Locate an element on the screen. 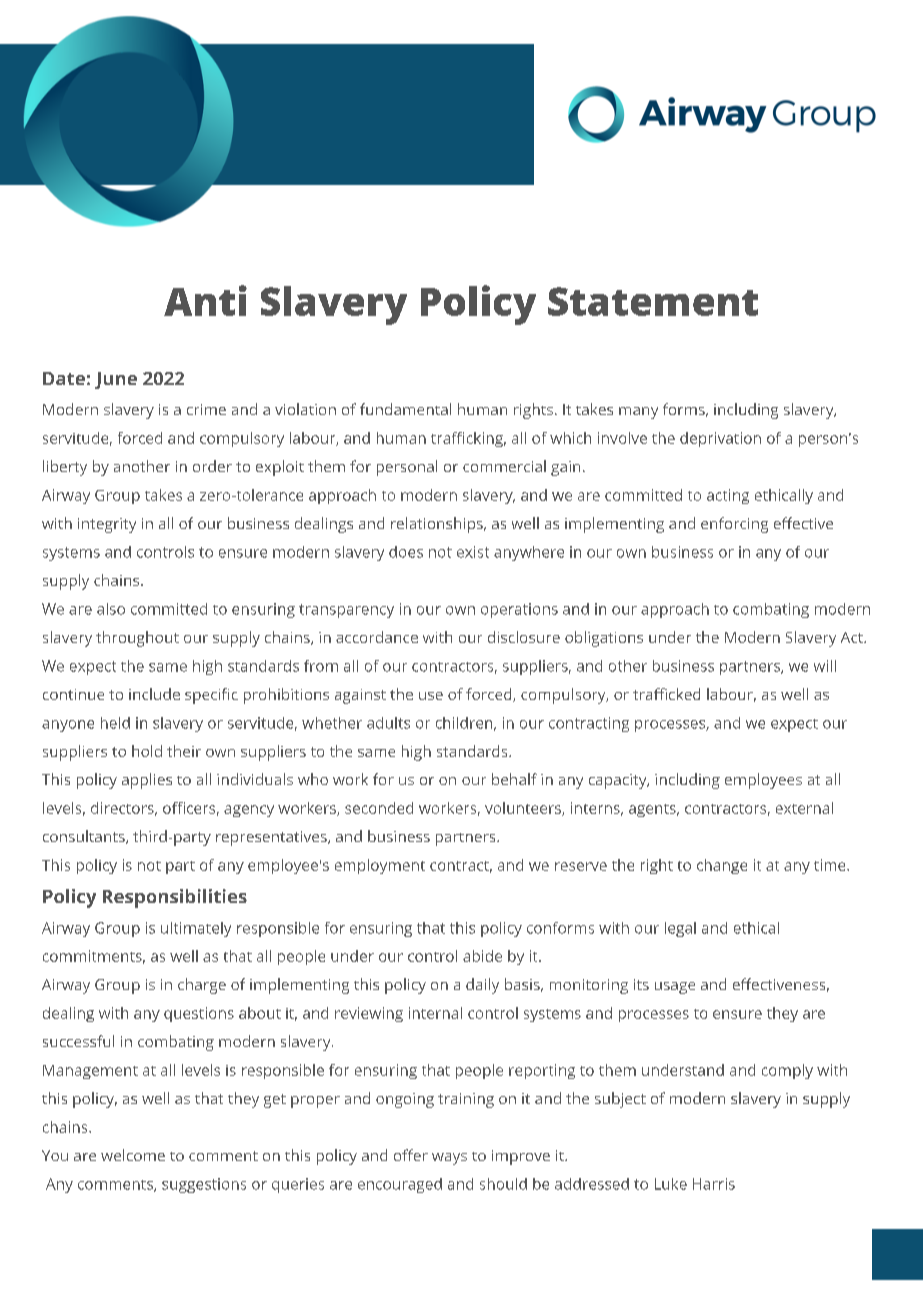  ways is located at coordinates (449, 1159).
